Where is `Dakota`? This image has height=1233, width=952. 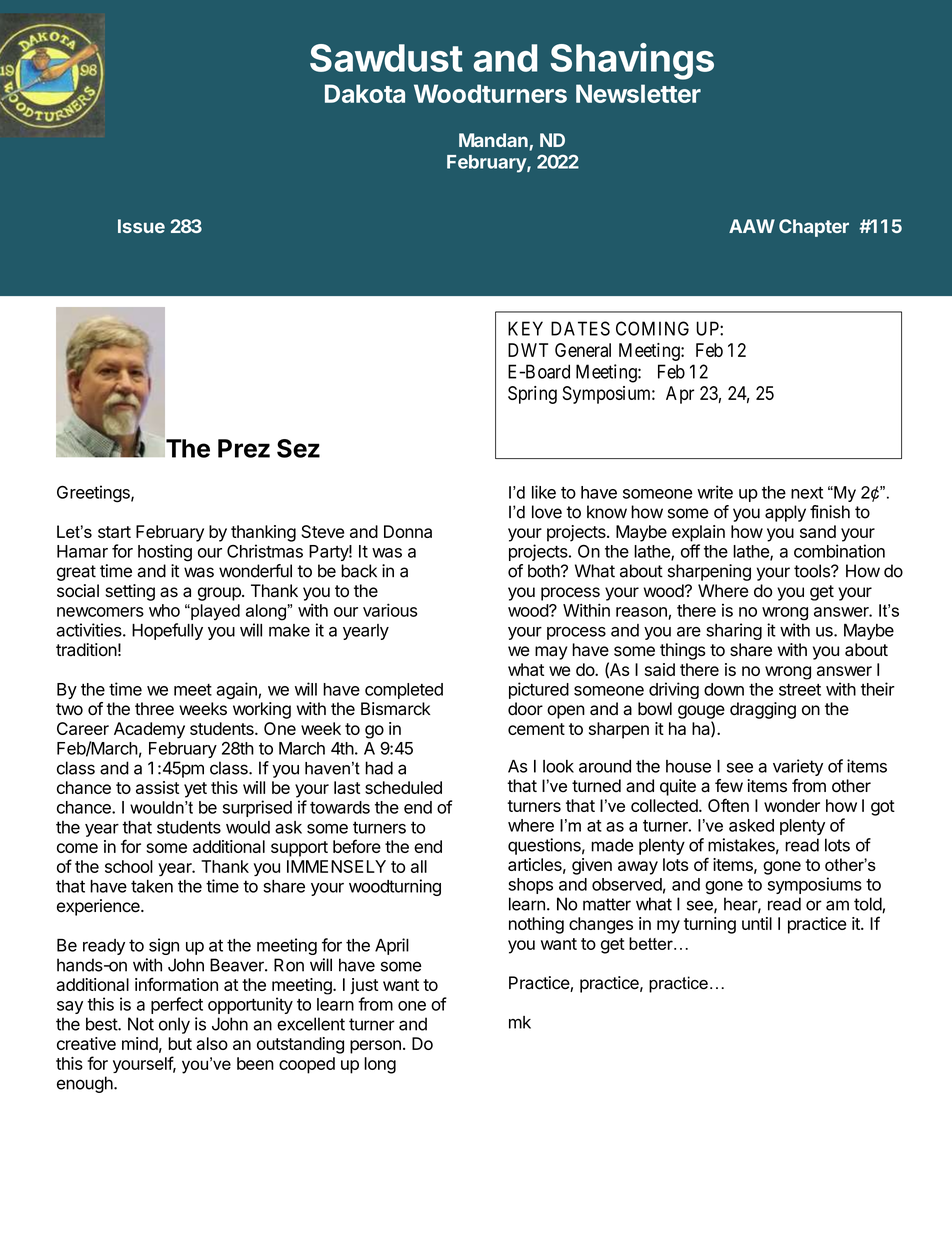
Dakota is located at coordinates (365, 93).
